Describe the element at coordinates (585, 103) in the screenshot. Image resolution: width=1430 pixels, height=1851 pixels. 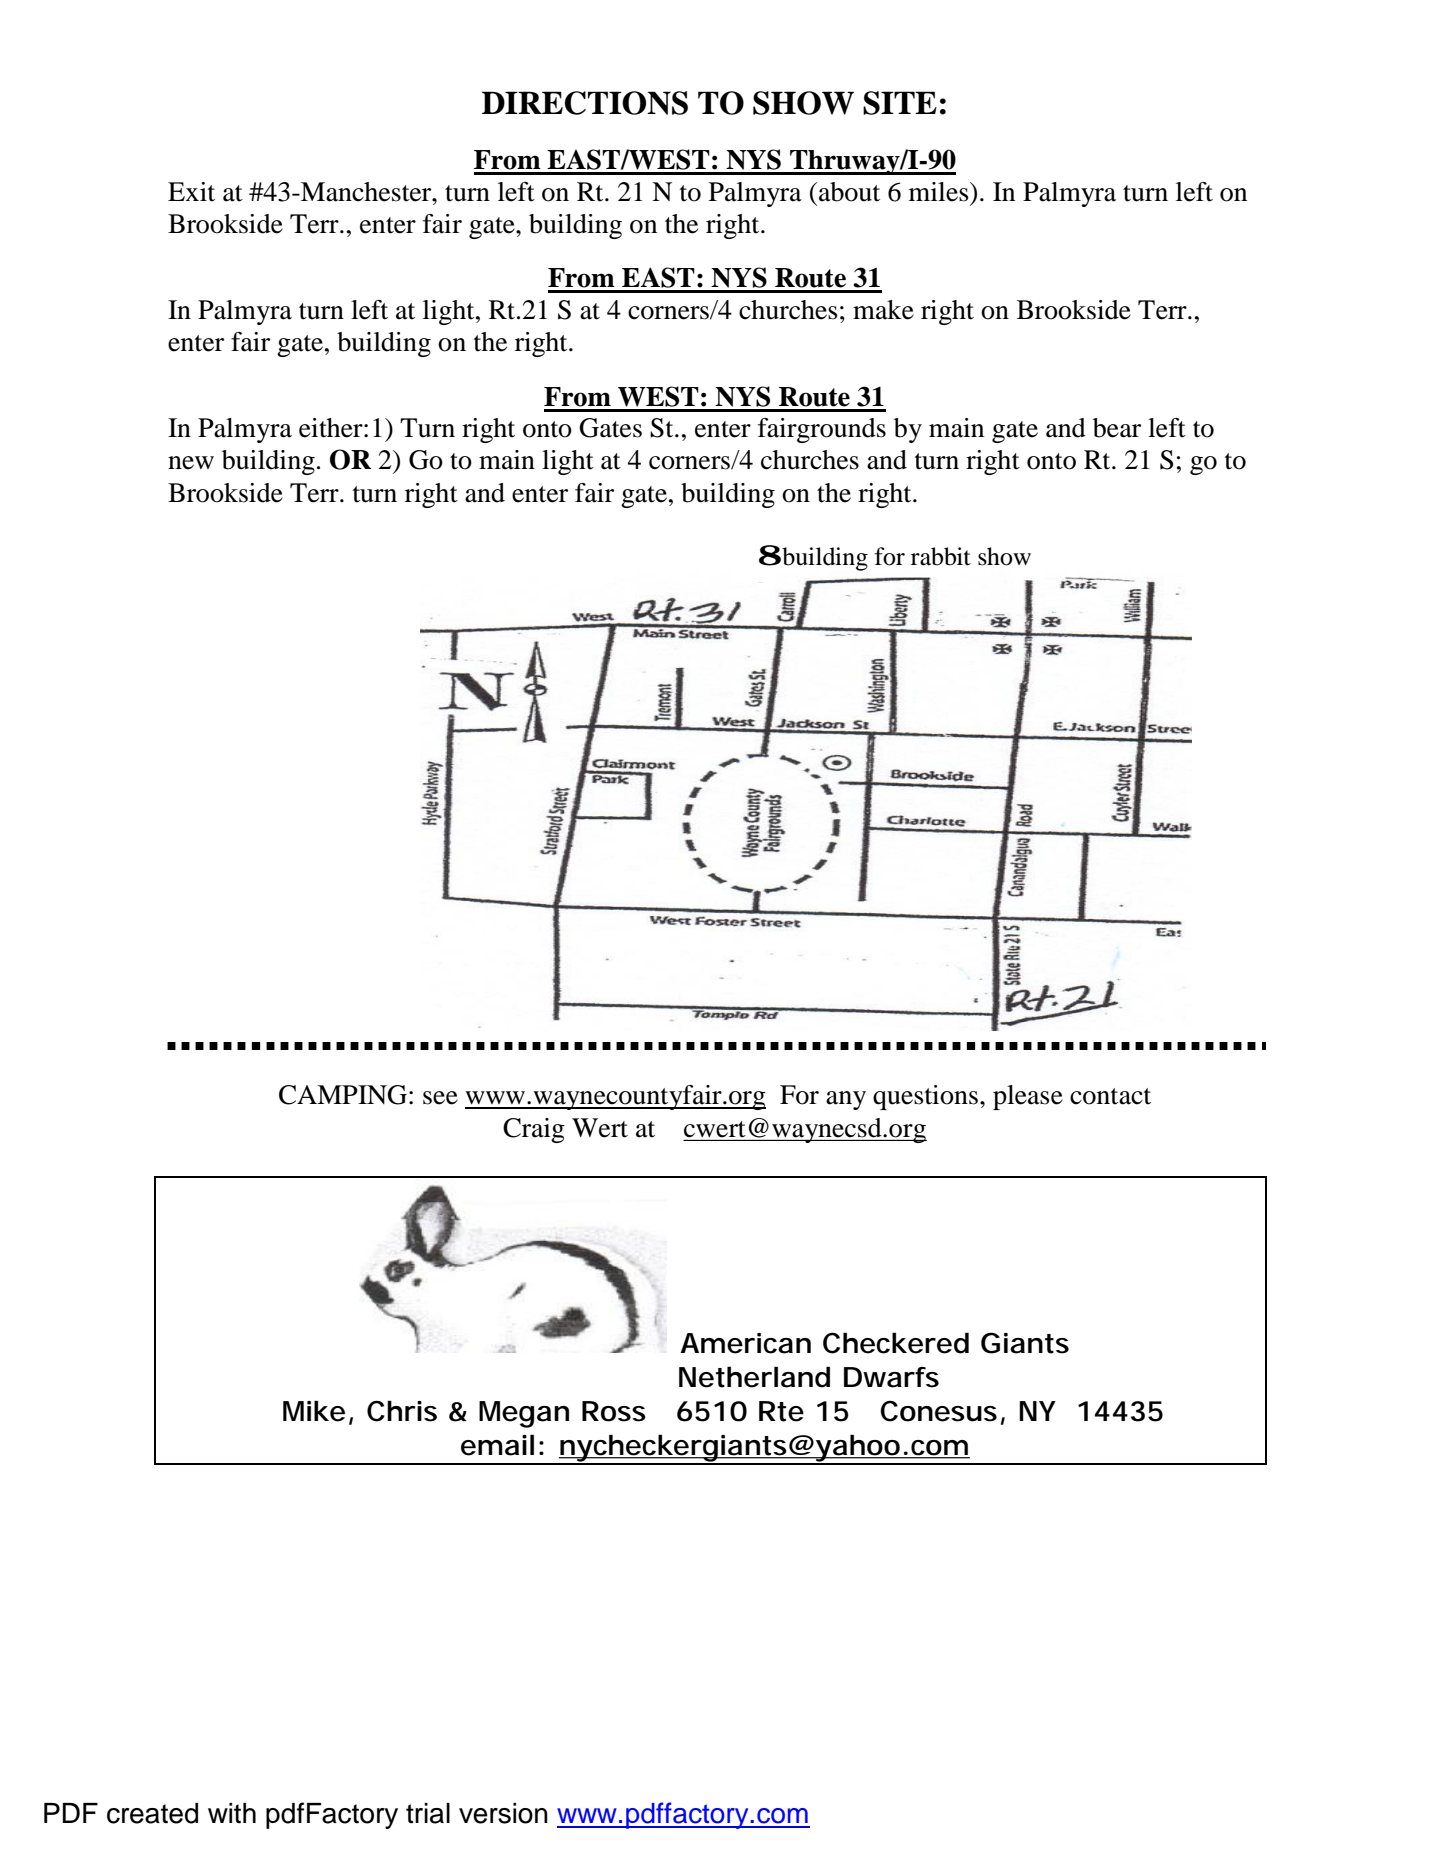
I see `DIRECTIONS` at that location.
